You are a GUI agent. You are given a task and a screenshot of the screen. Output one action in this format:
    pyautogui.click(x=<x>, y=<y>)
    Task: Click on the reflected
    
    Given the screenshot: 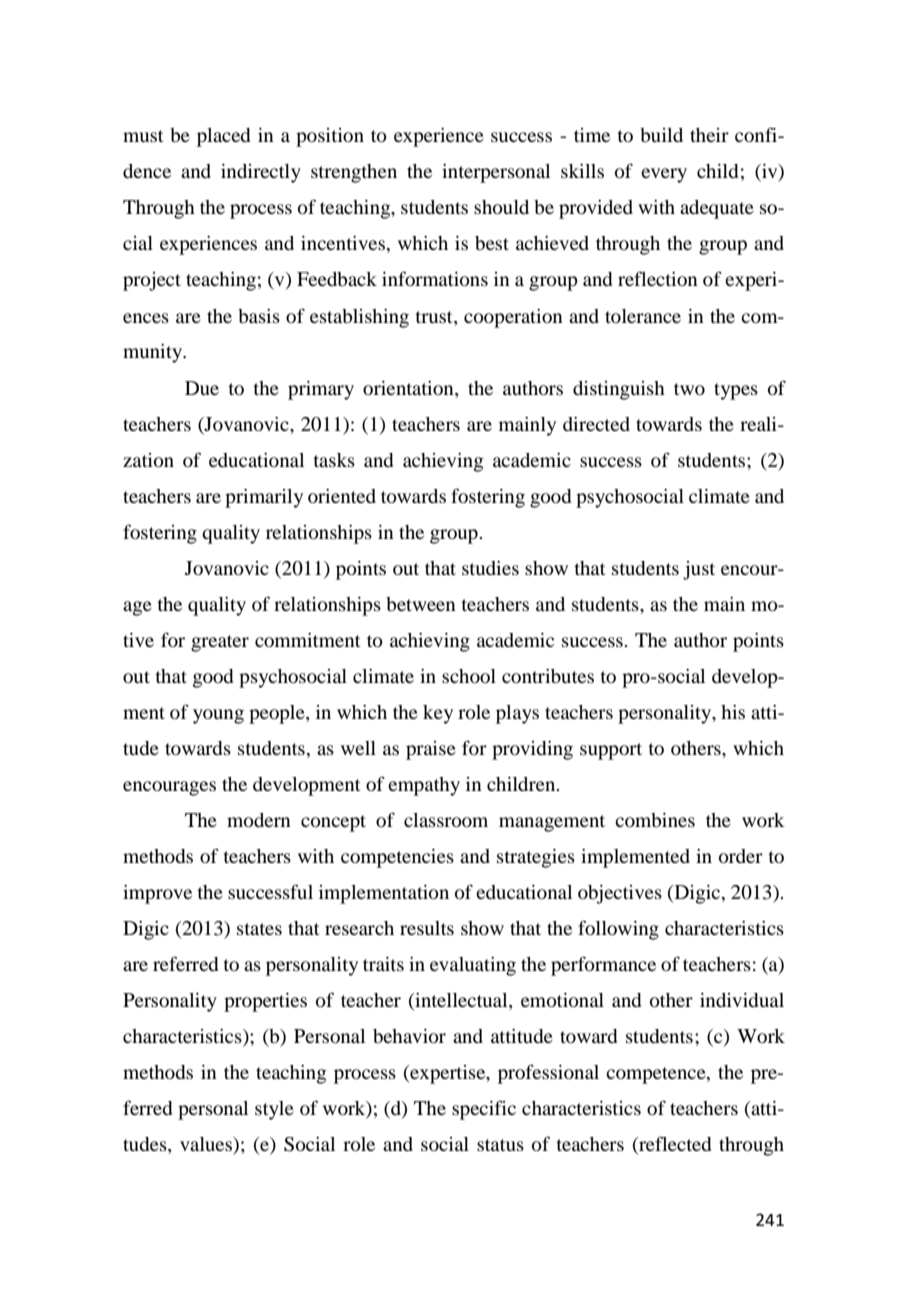 What is the action you would take?
    pyautogui.click(x=674, y=1145)
